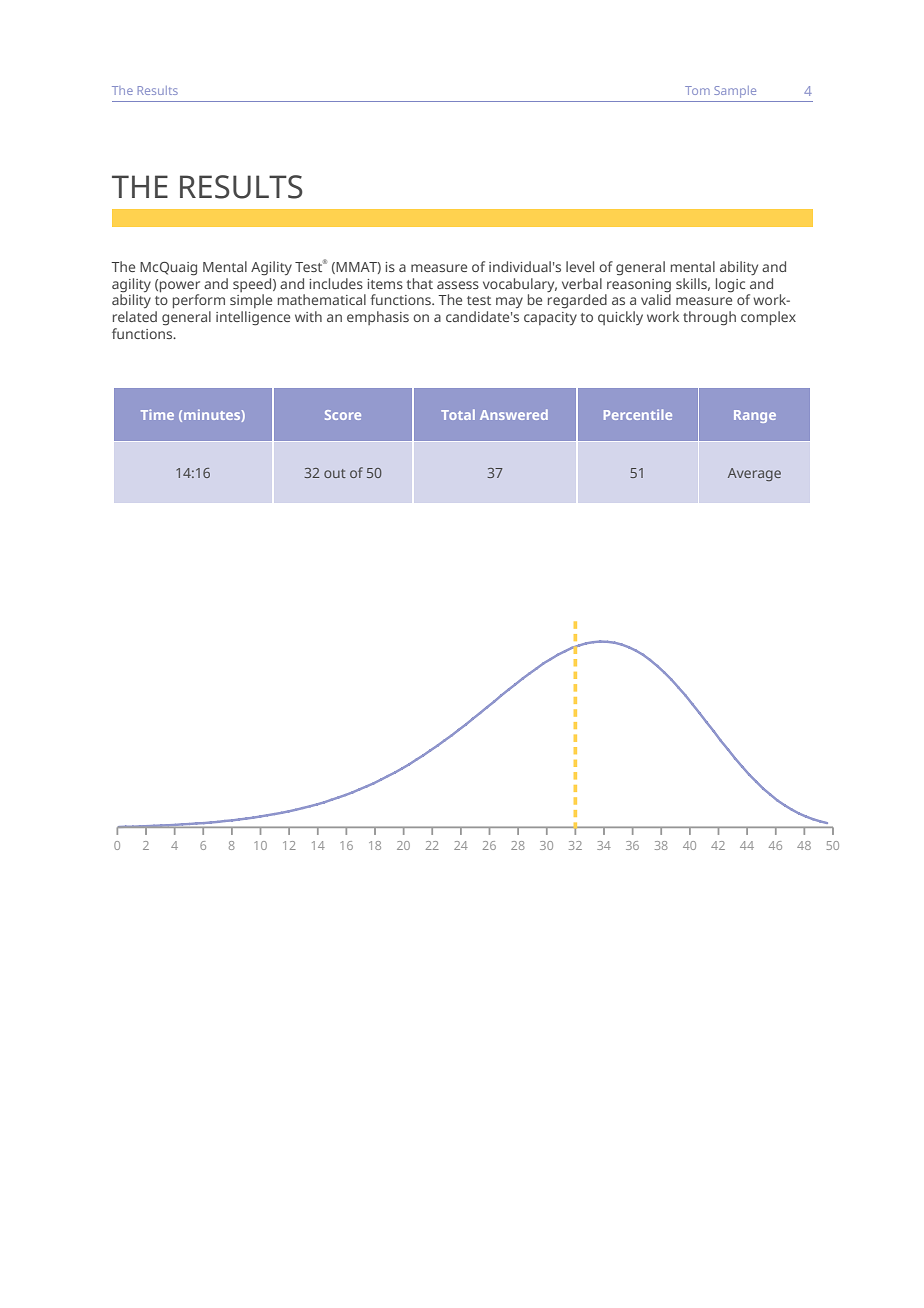 The image size is (924, 1308). What do you see at coordinates (735, 92) in the document?
I see `Sample` at bounding box center [735, 92].
